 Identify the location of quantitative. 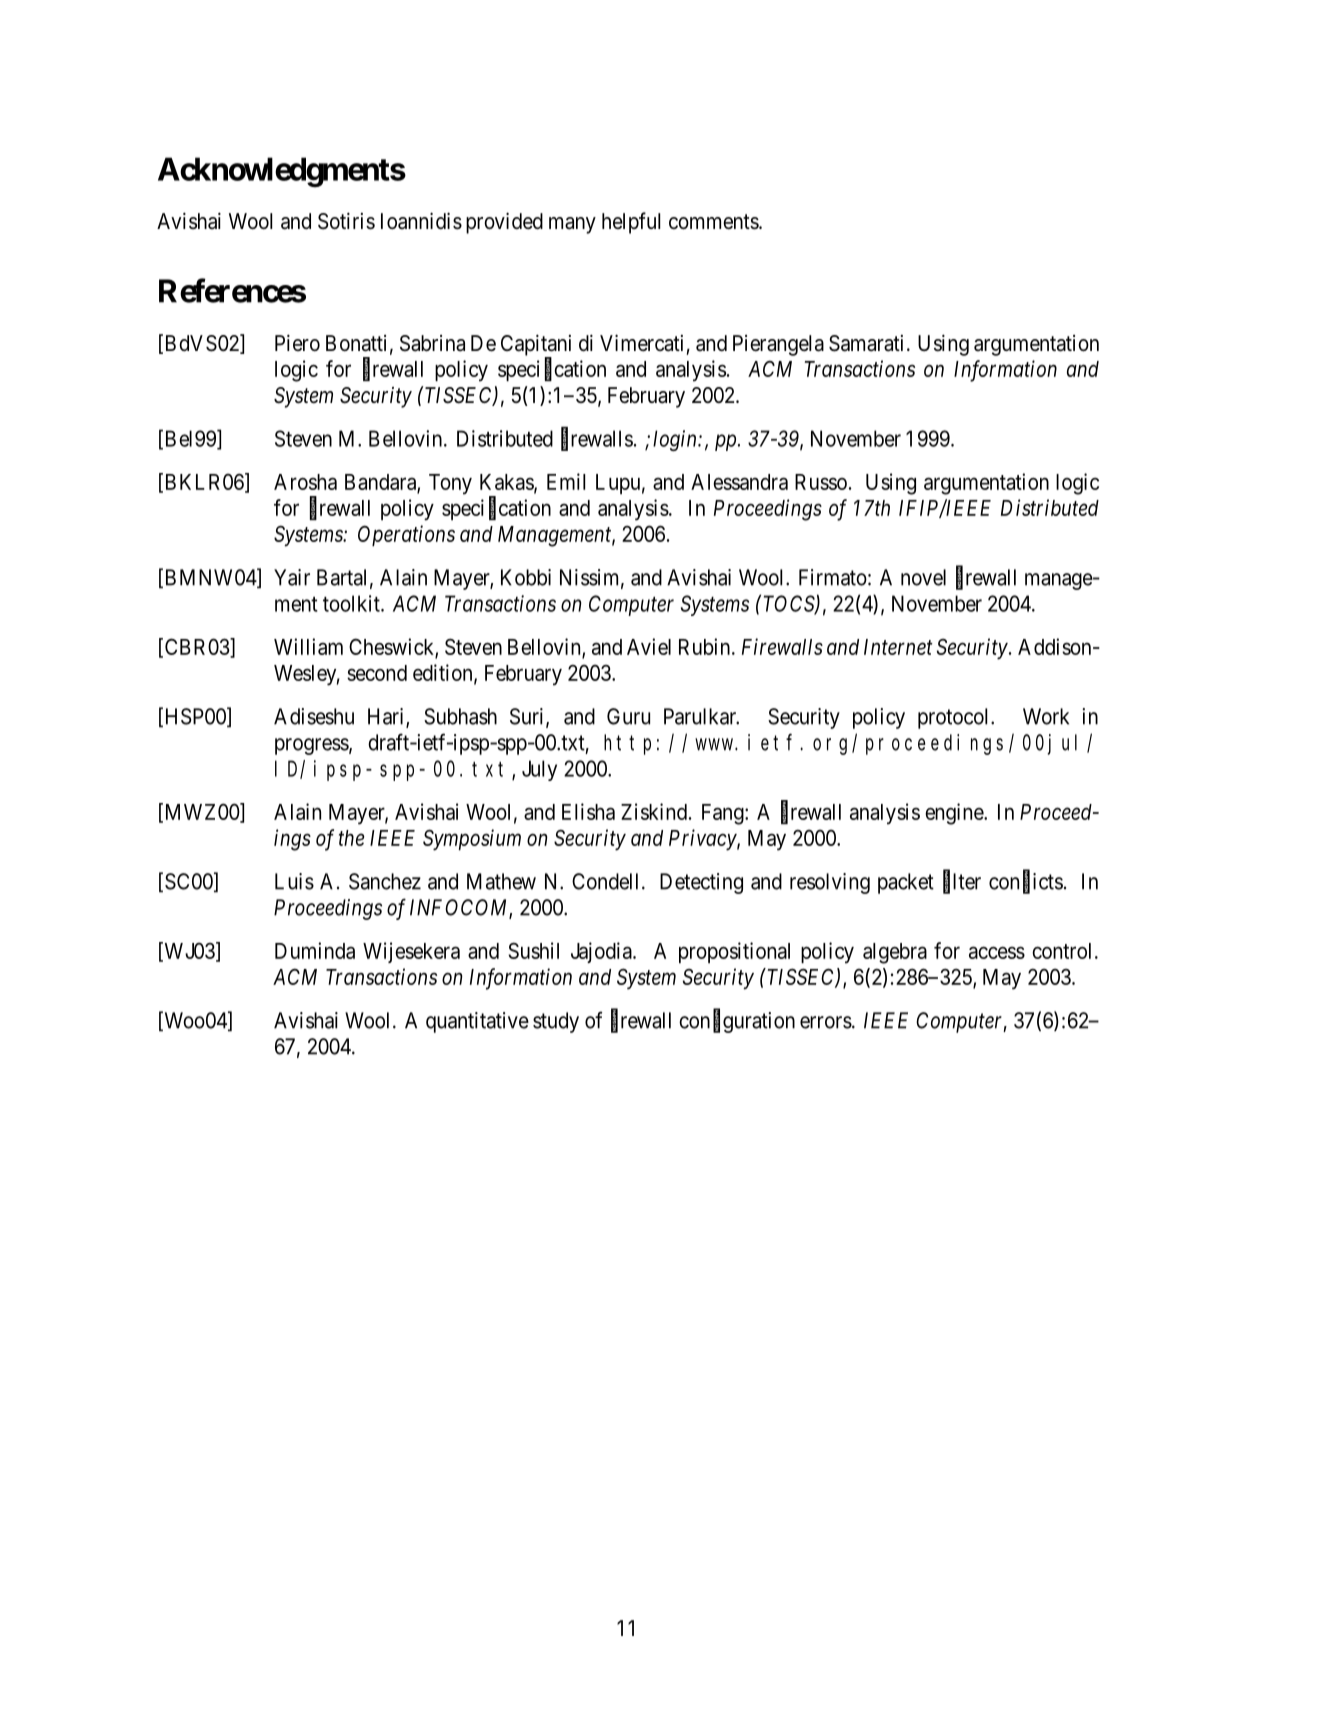
(477, 1022).
